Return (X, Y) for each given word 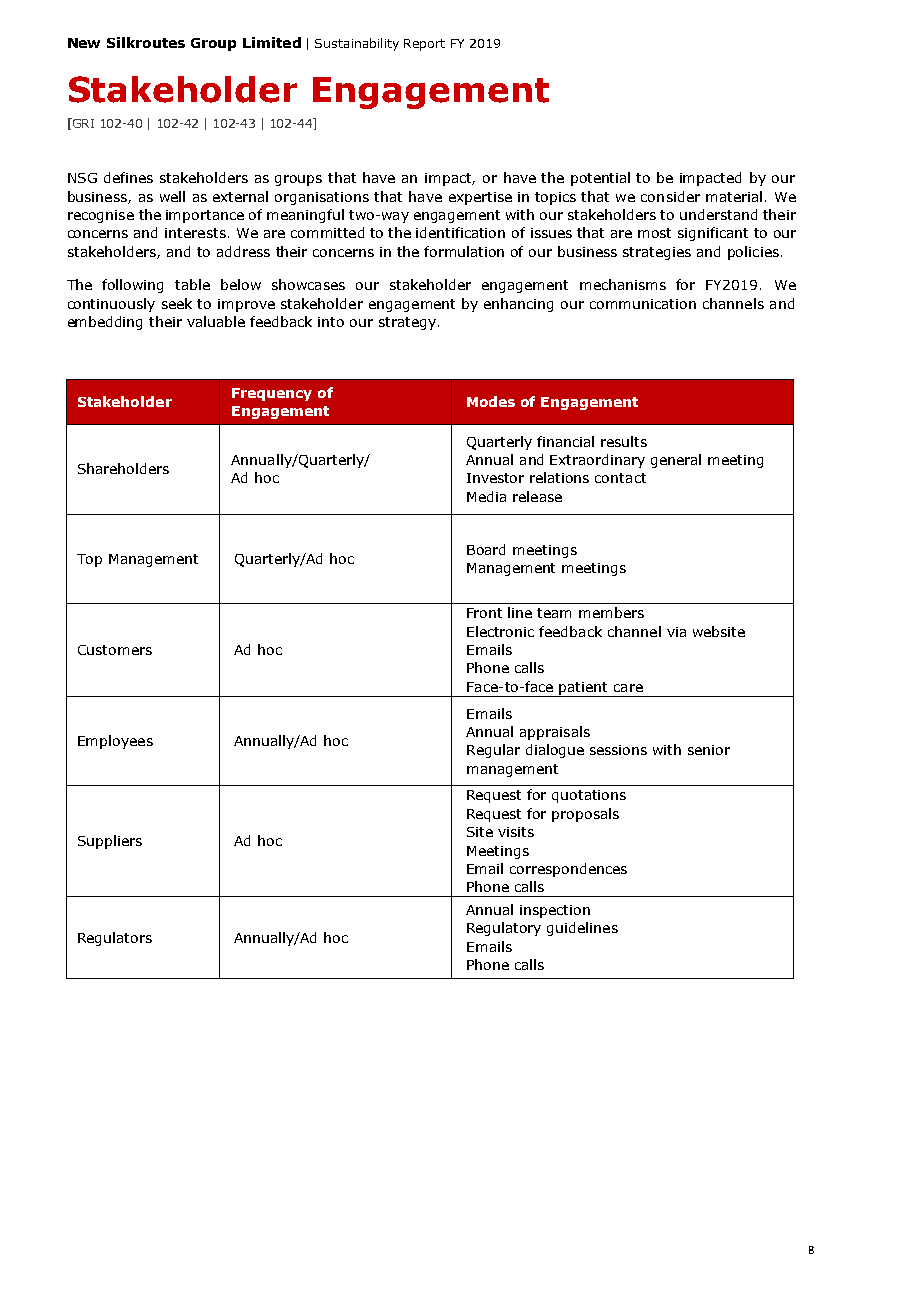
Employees (115, 742)
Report (424, 45)
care (628, 688)
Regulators (115, 939)
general (676, 461)
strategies (657, 253)
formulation (464, 251)
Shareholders (123, 468)
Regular (493, 751)
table (192, 284)
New (84, 43)
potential (600, 179)
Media (486, 496)
